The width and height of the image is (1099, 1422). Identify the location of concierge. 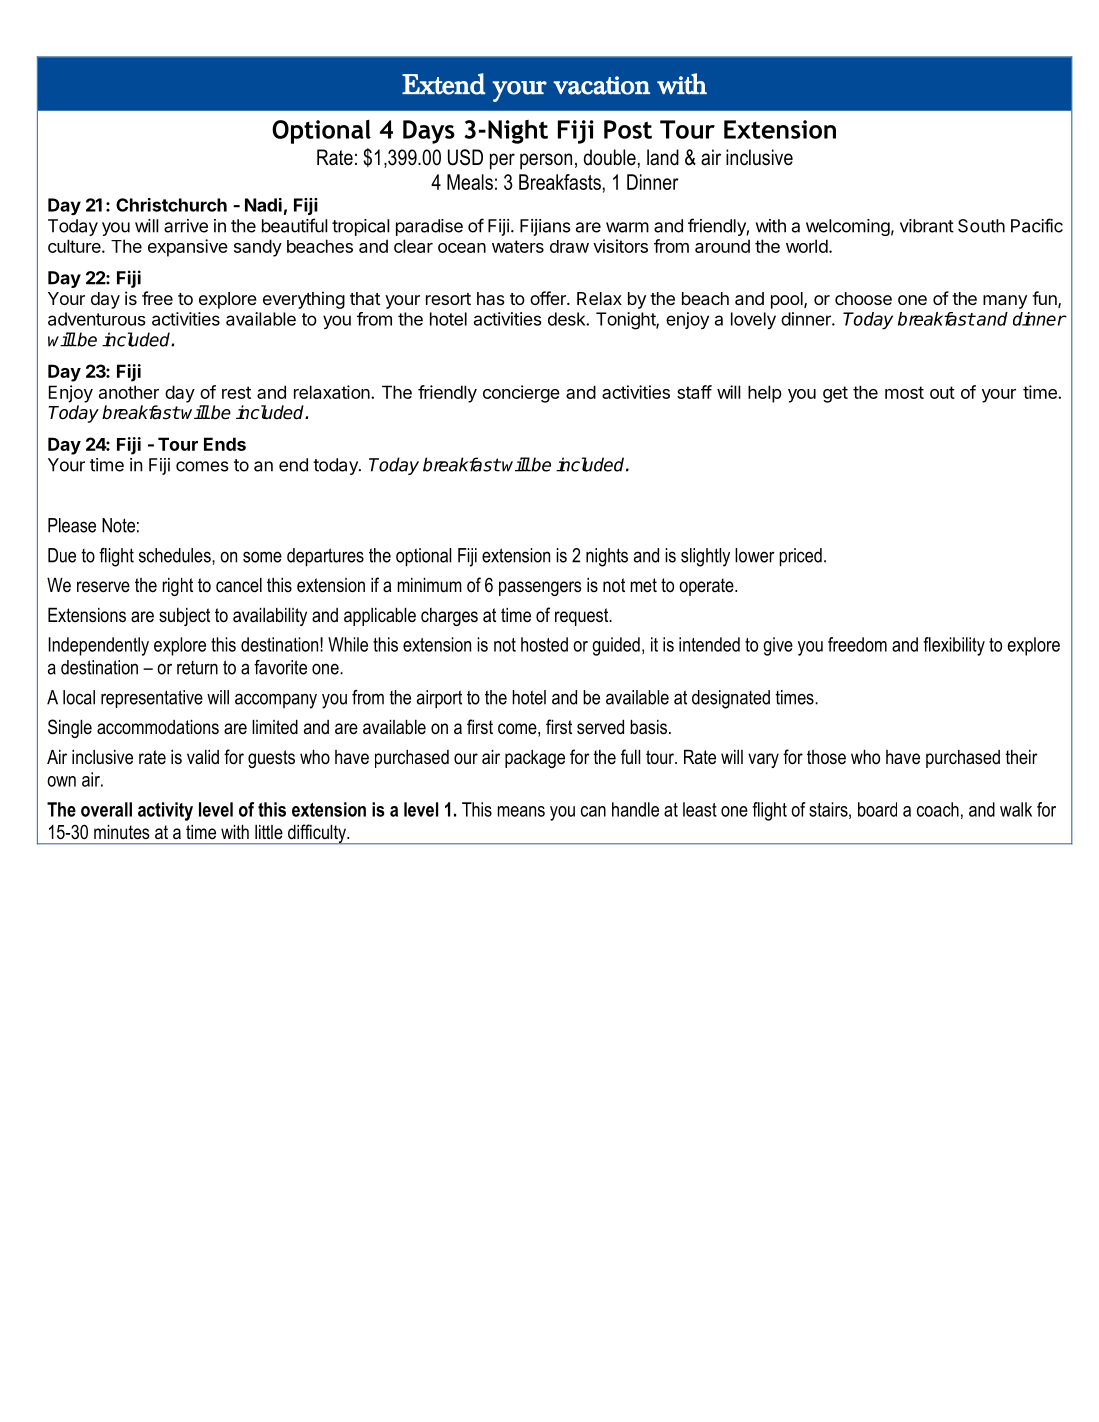
(521, 394).
